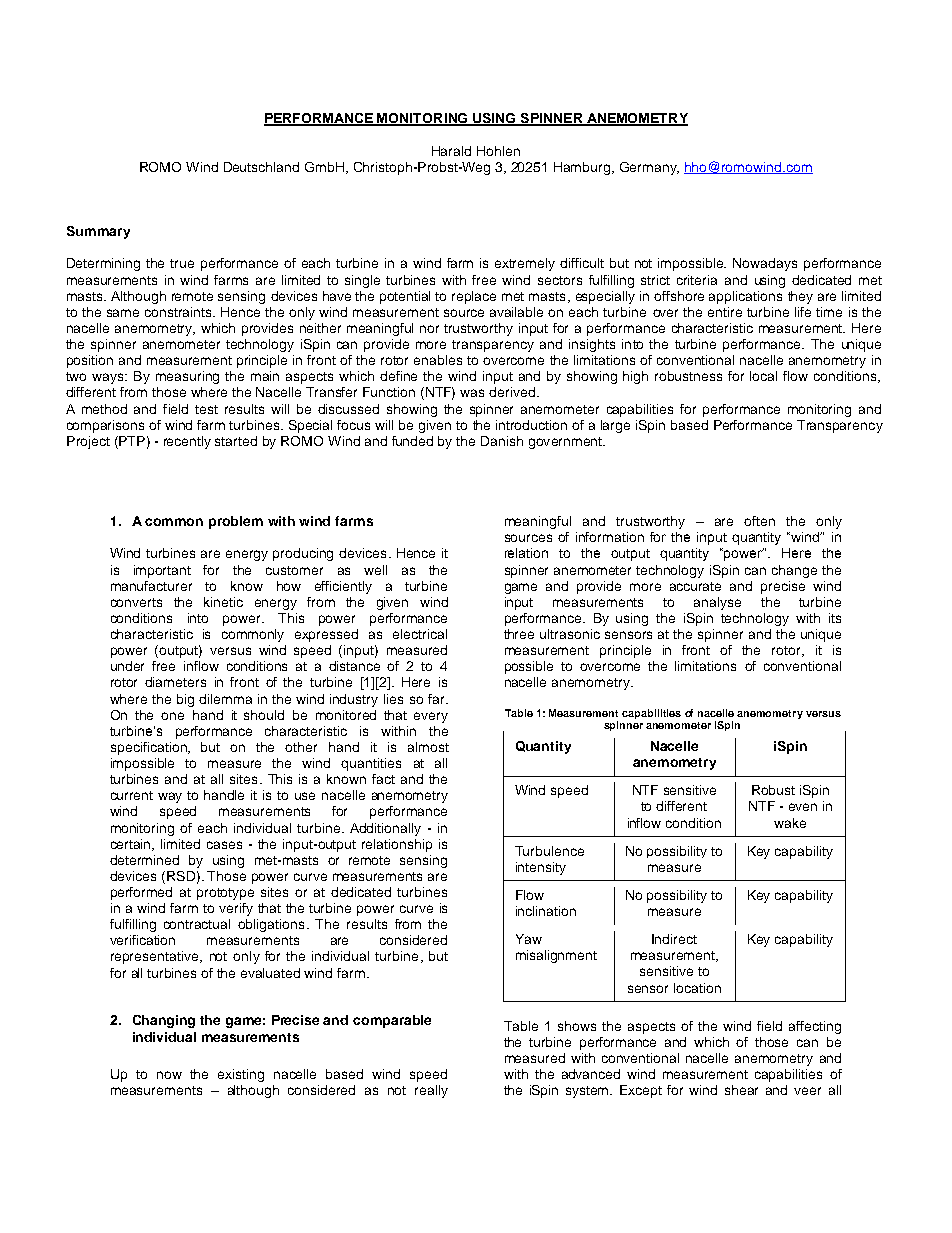 This image has height=1233, width=952. Describe the element at coordinates (502, 441) in the image. I see `Danish` at that location.
